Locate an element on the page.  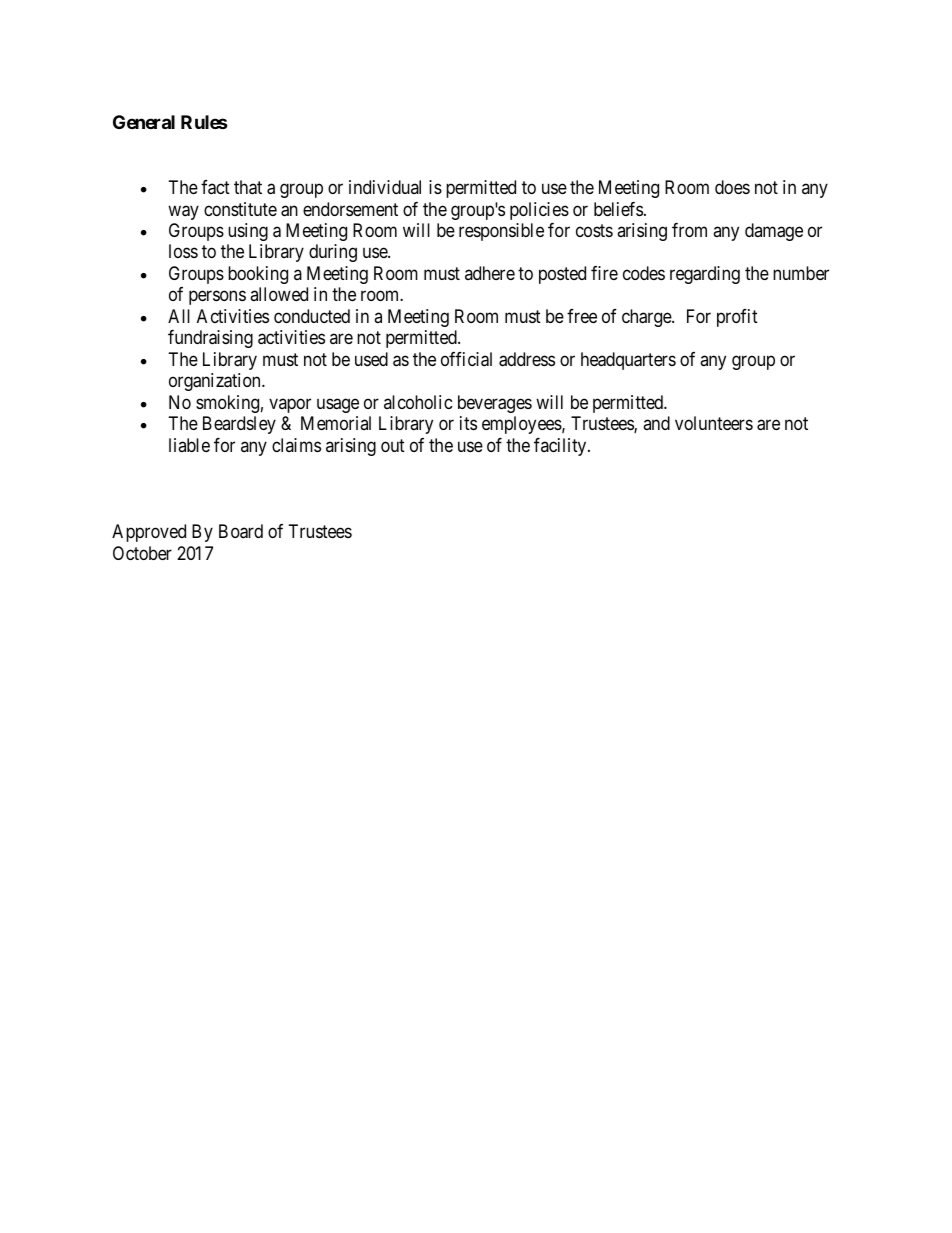
does is located at coordinates (732, 187).
